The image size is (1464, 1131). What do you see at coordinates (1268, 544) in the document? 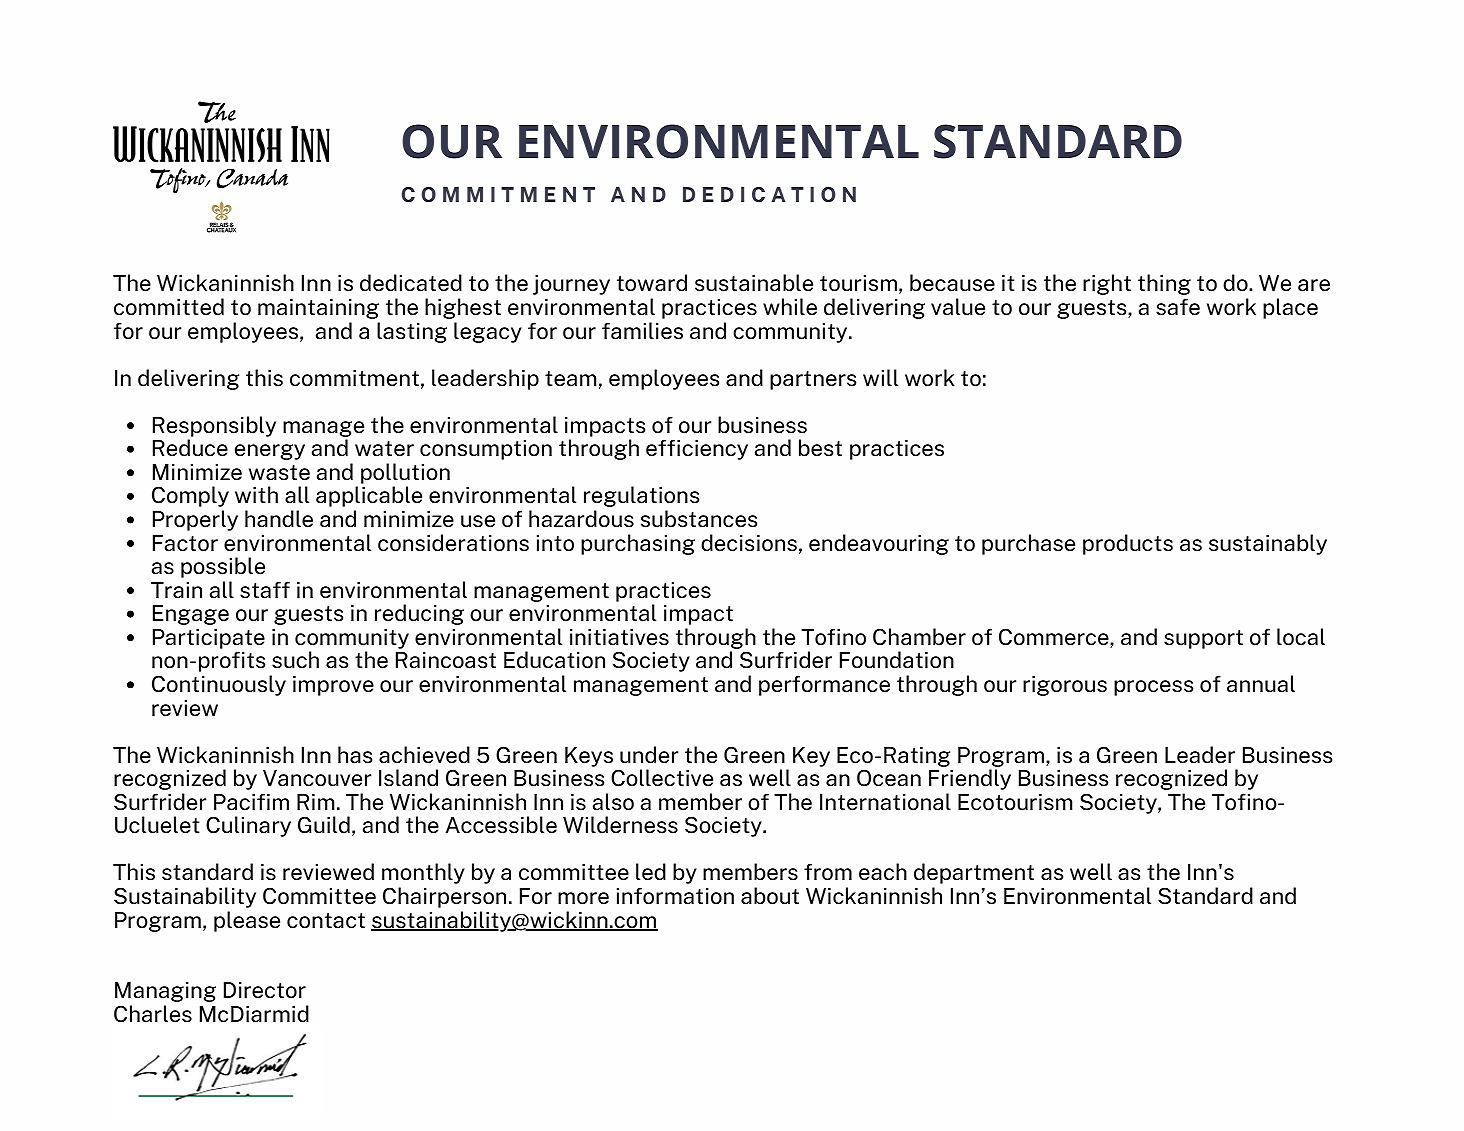
I see `sustainably` at bounding box center [1268, 544].
